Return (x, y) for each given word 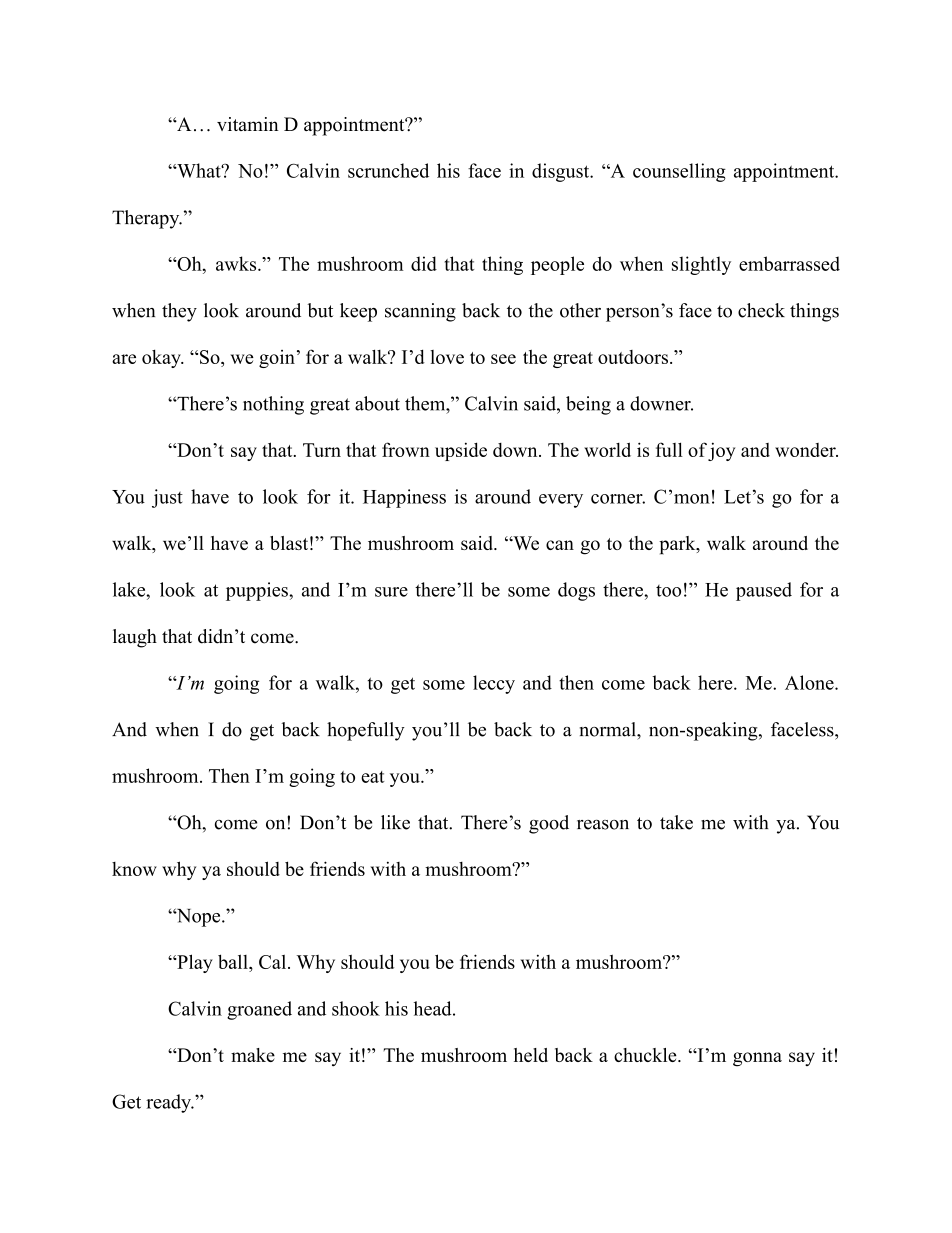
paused (764, 591)
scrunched (388, 170)
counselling (679, 172)
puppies (258, 591)
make (253, 1055)
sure (391, 592)
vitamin (248, 124)
